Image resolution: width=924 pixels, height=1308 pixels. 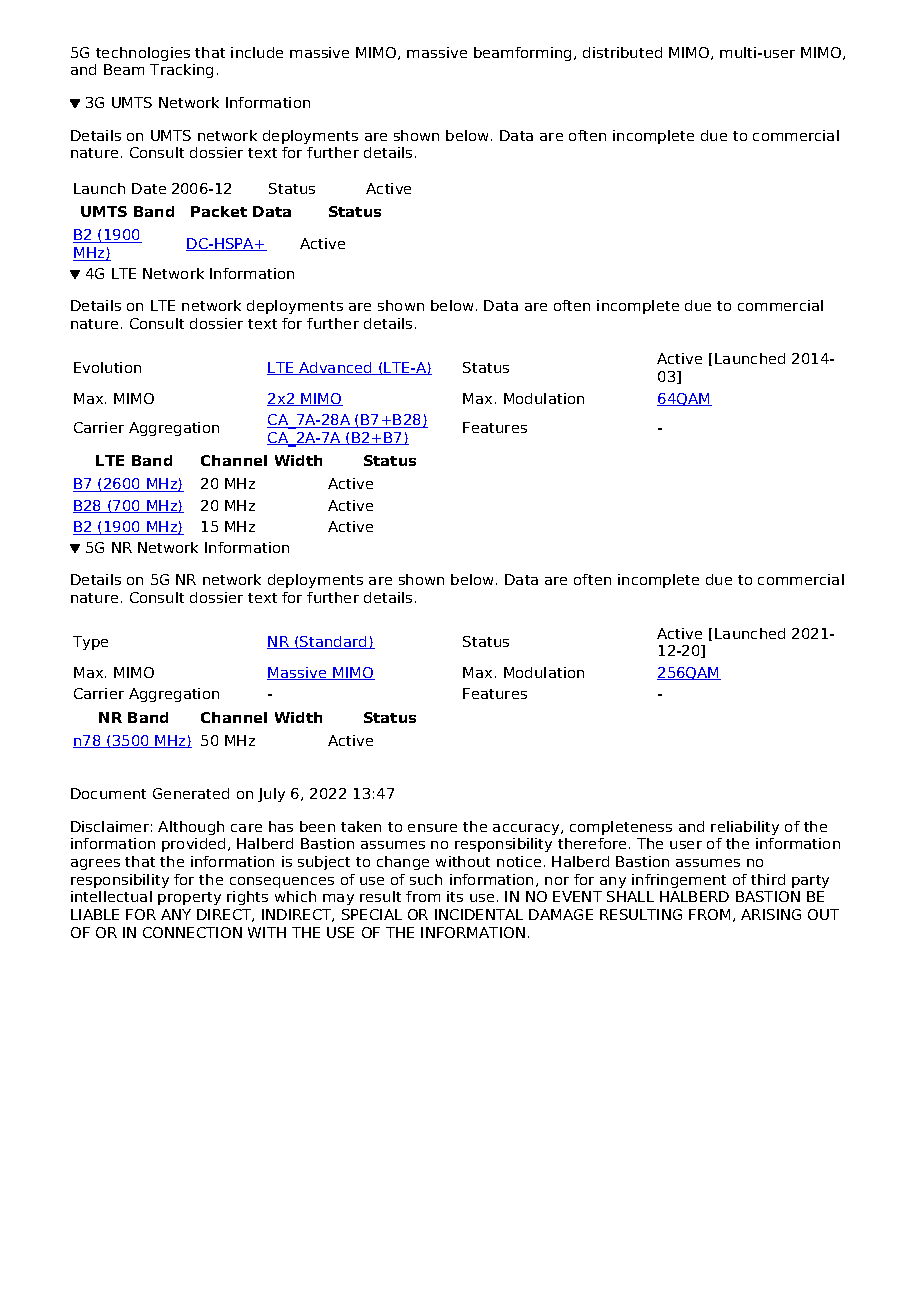 I want to click on completeness, so click(x=621, y=828).
